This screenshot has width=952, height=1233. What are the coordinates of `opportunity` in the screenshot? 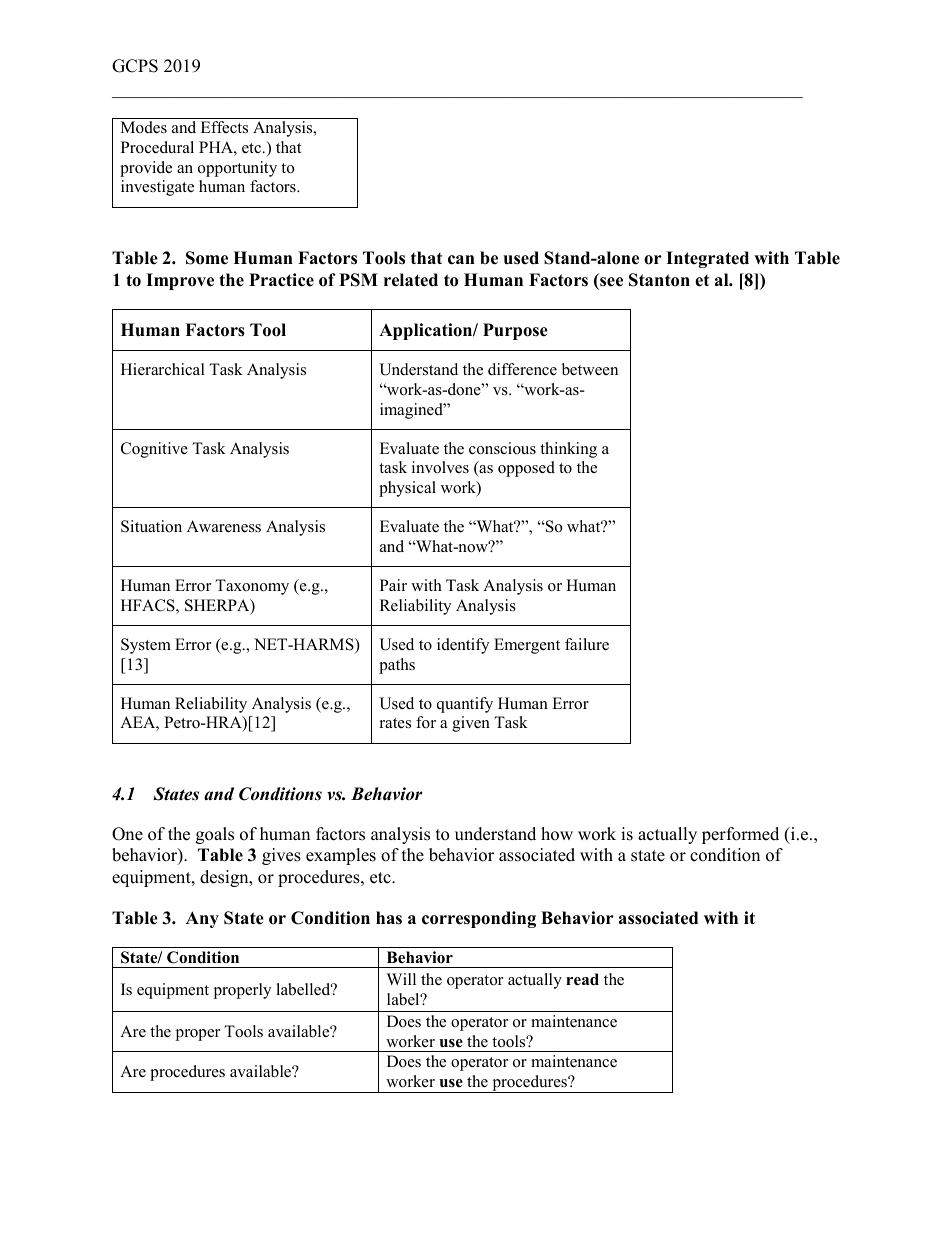 It's located at (237, 169).
